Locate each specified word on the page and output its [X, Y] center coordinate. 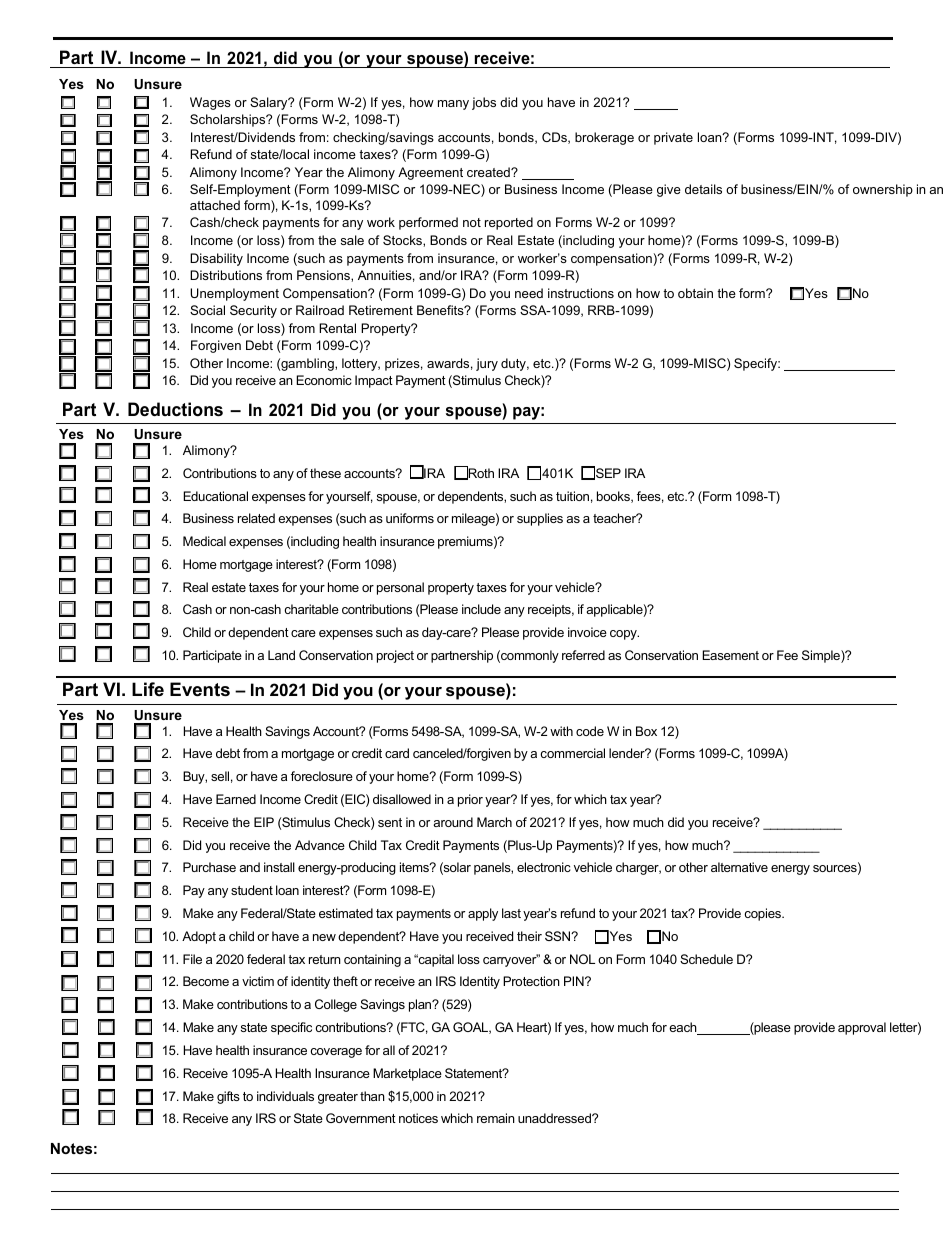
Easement [730, 655]
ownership [883, 190]
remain [496, 1118]
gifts [228, 1097]
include [481, 609]
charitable [311, 609]
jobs [484, 103]
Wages [210, 103]
